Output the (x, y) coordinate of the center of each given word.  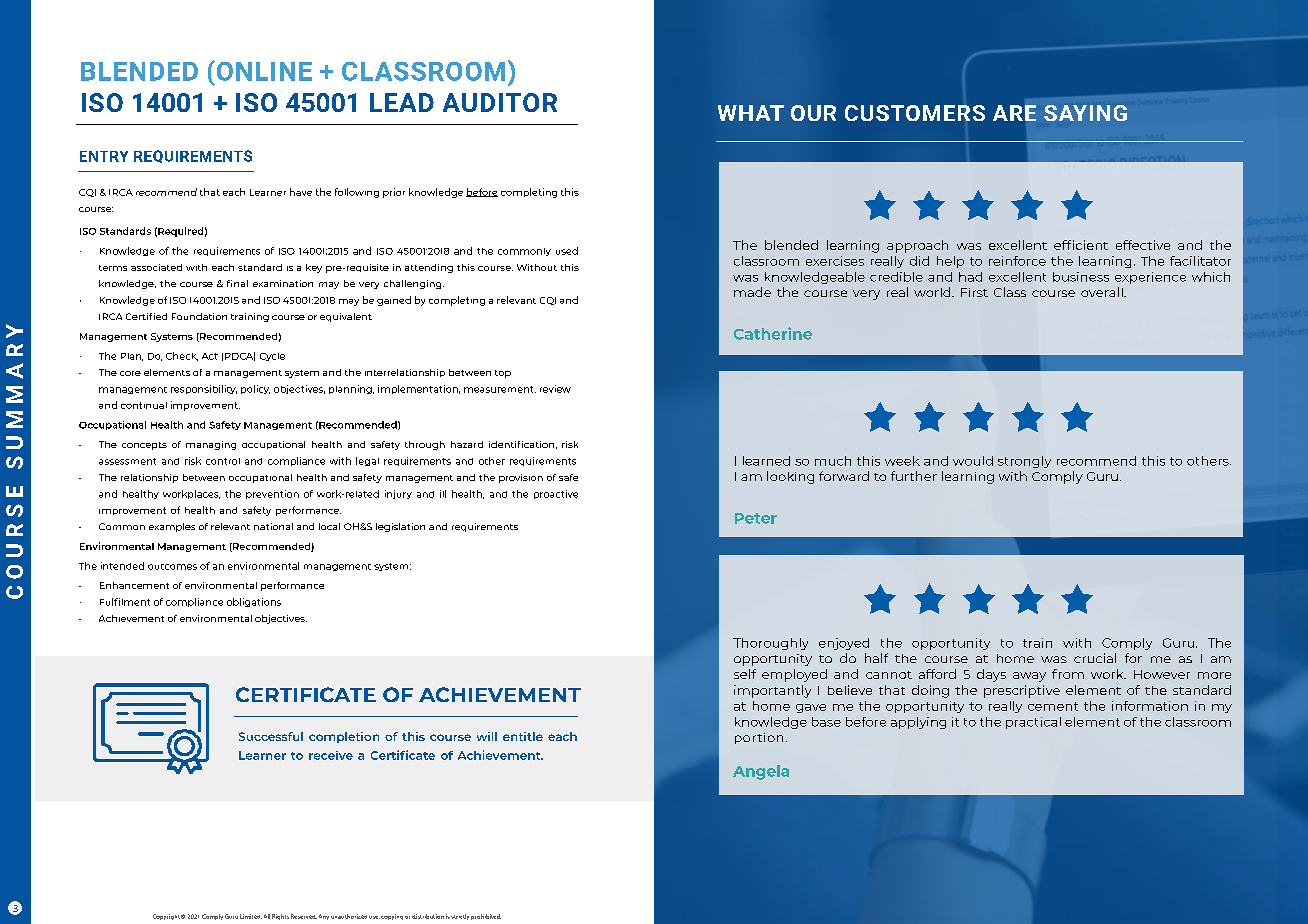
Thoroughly (770, 644)
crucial (1095, 658)
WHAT (751, 113)
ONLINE (263, 71)
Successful (271, 736)
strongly (1024, 462)
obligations (254, 602)
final (237, 283)
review (555, 389)
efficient (1081, 245)
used (567, 251)
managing (211, 445)
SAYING (1085, 113)
